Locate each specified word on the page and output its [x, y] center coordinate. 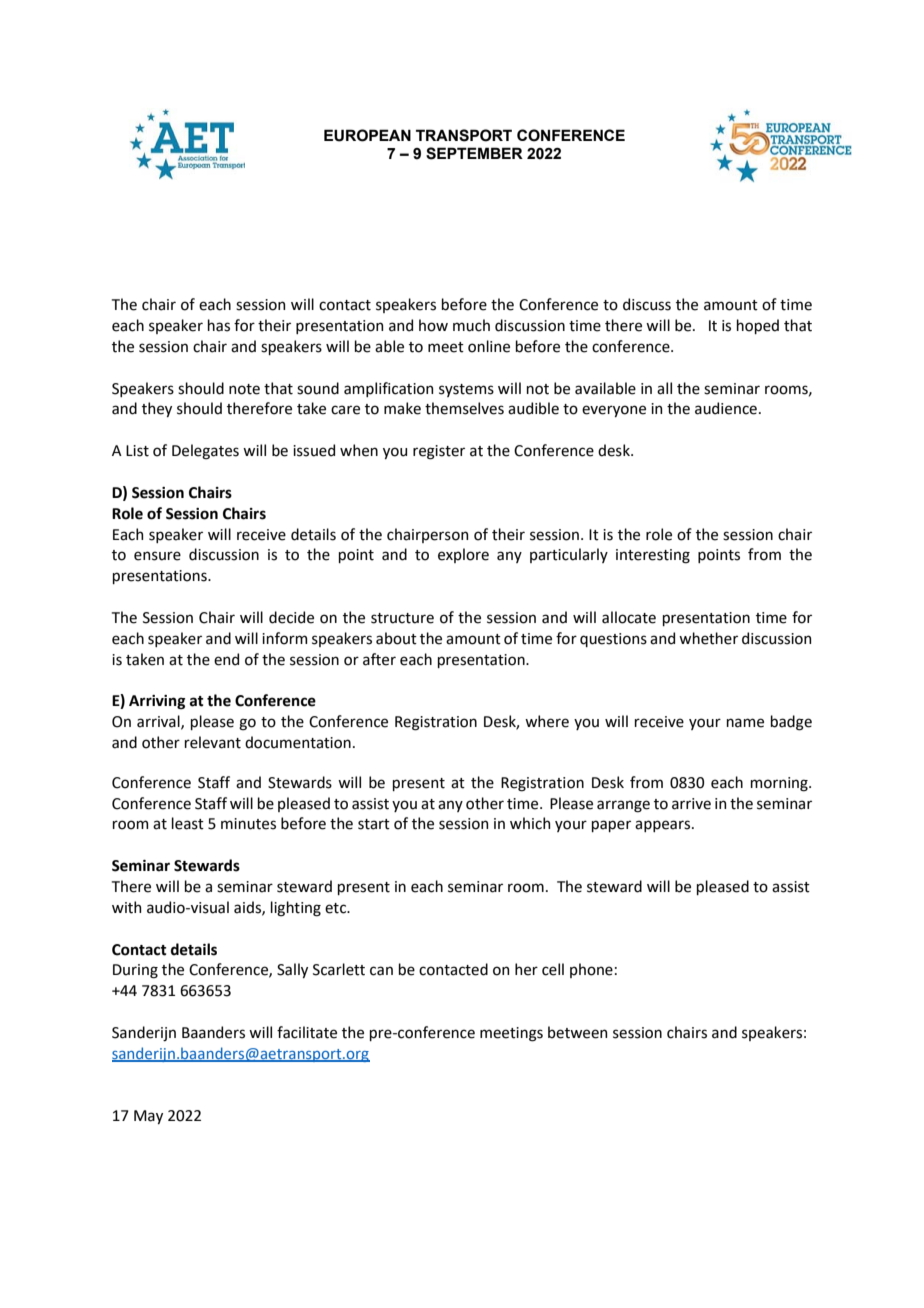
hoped [758, 326]
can [381, 971]
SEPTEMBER [474, 153]
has [219, 325]
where [547, 721]
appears [662, 826]
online [489, 346]
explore [463, 555]
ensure [157, 556]
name [745, 723]
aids [248, 908]
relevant [213, 742]
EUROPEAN [367, 135]
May [148, 1117]
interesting [653, 556]
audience [726, 408]
